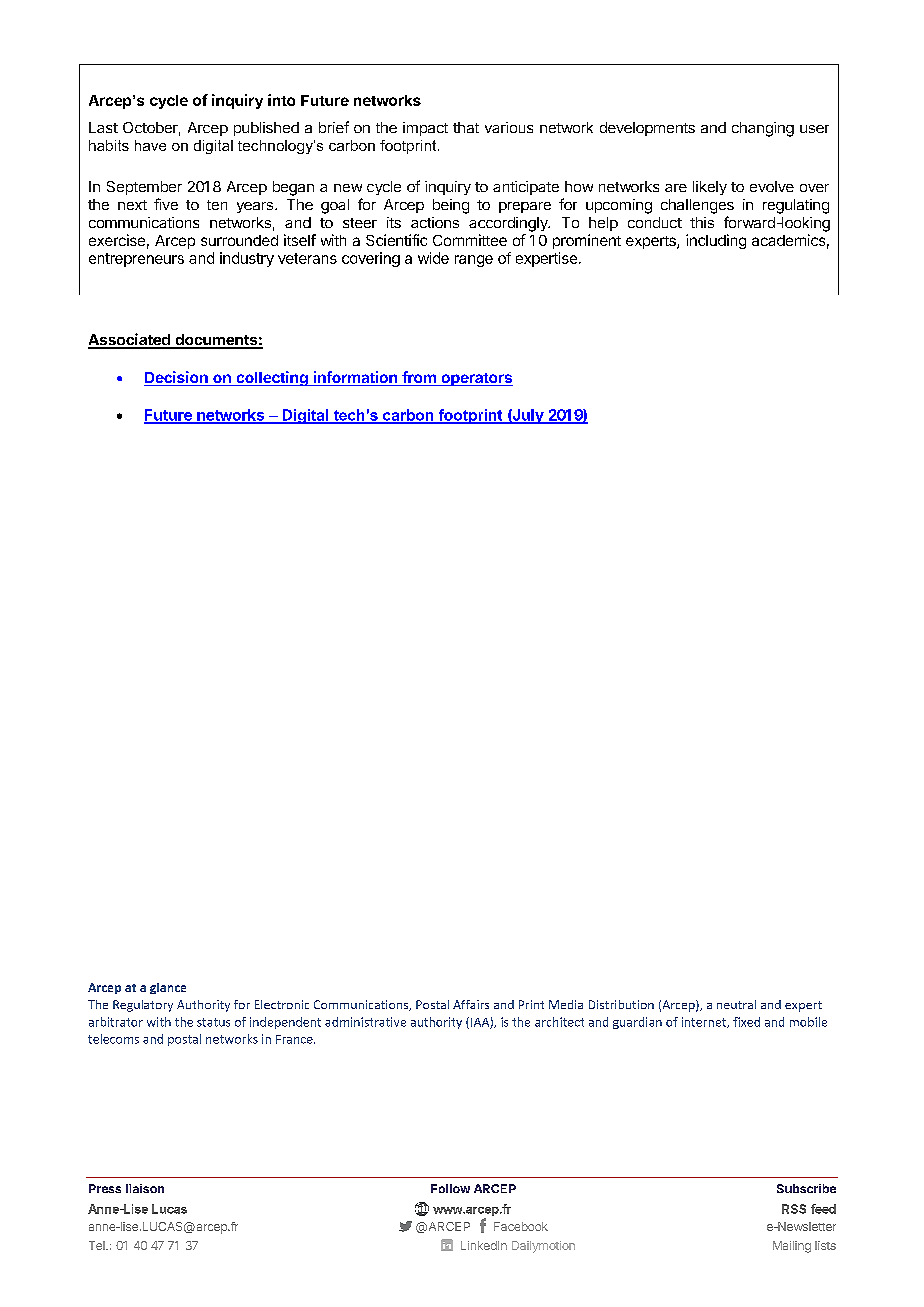 This image has width=924, height=1307. Describe the element at coordinates (272, 378) in the image. I see `collecting` at that location.
